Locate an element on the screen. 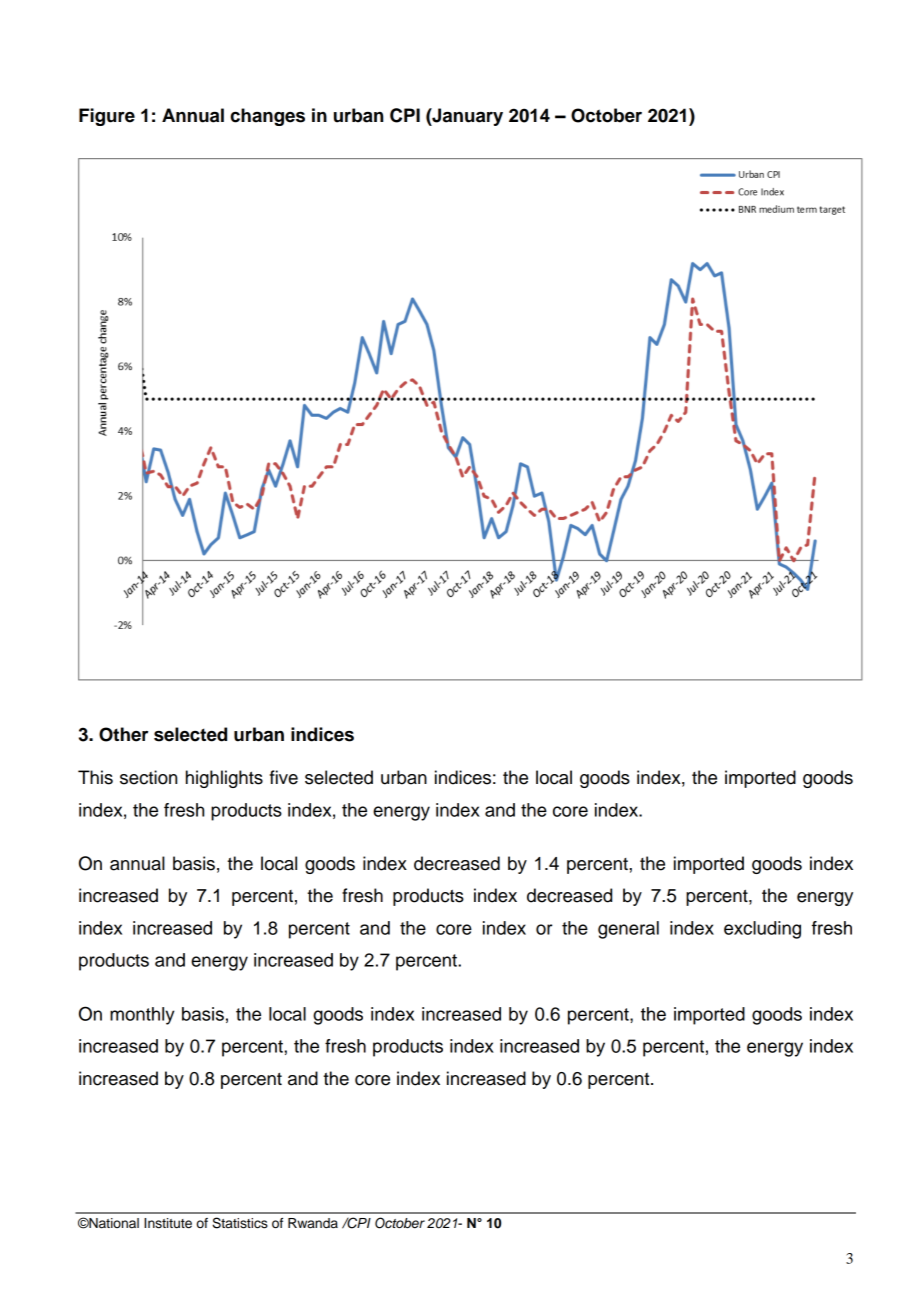 The height and width of the screenshot is (1308, 924). general is located at coordinates (628, 930).
